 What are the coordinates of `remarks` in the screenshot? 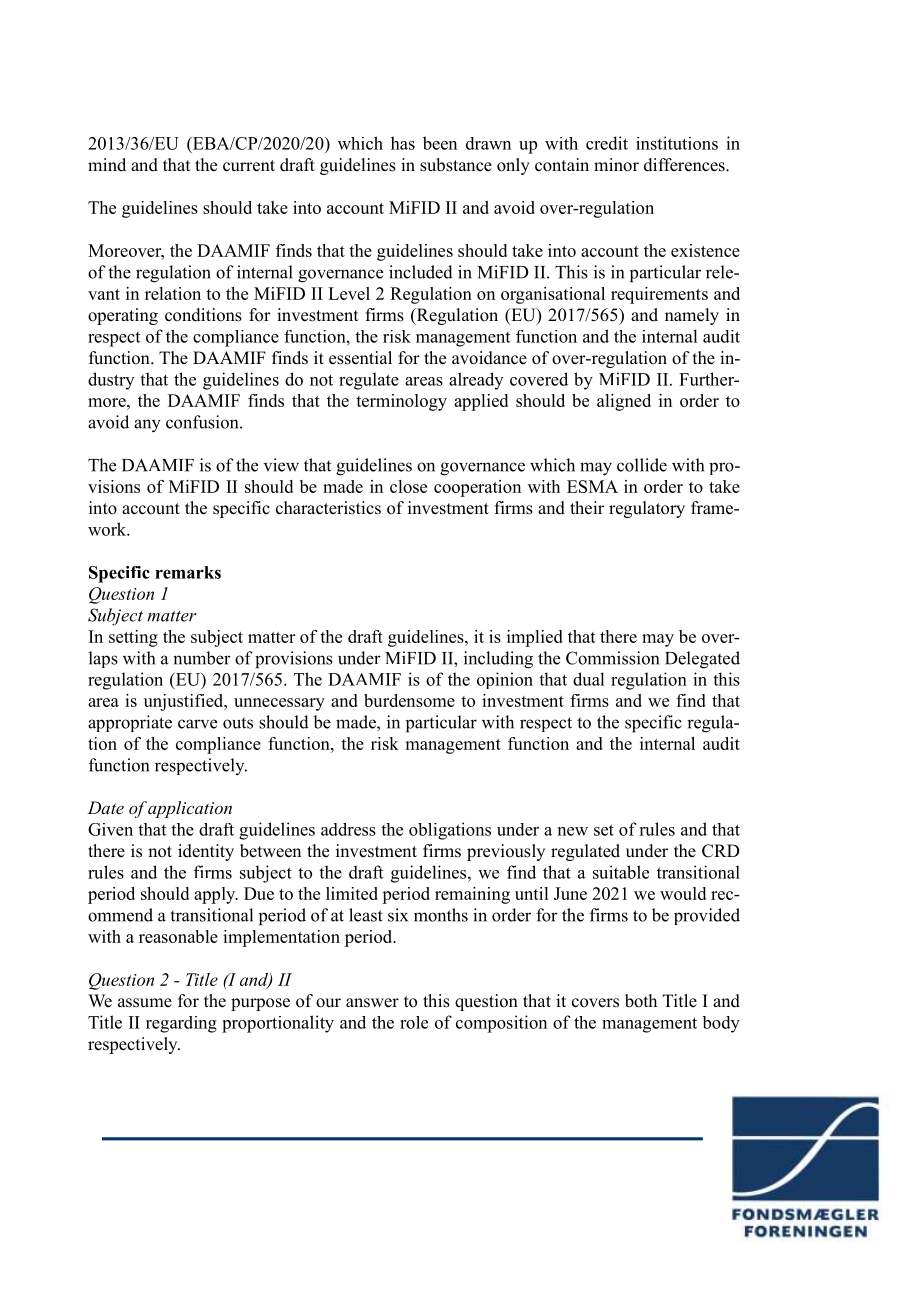 It's located at (188, 572).
